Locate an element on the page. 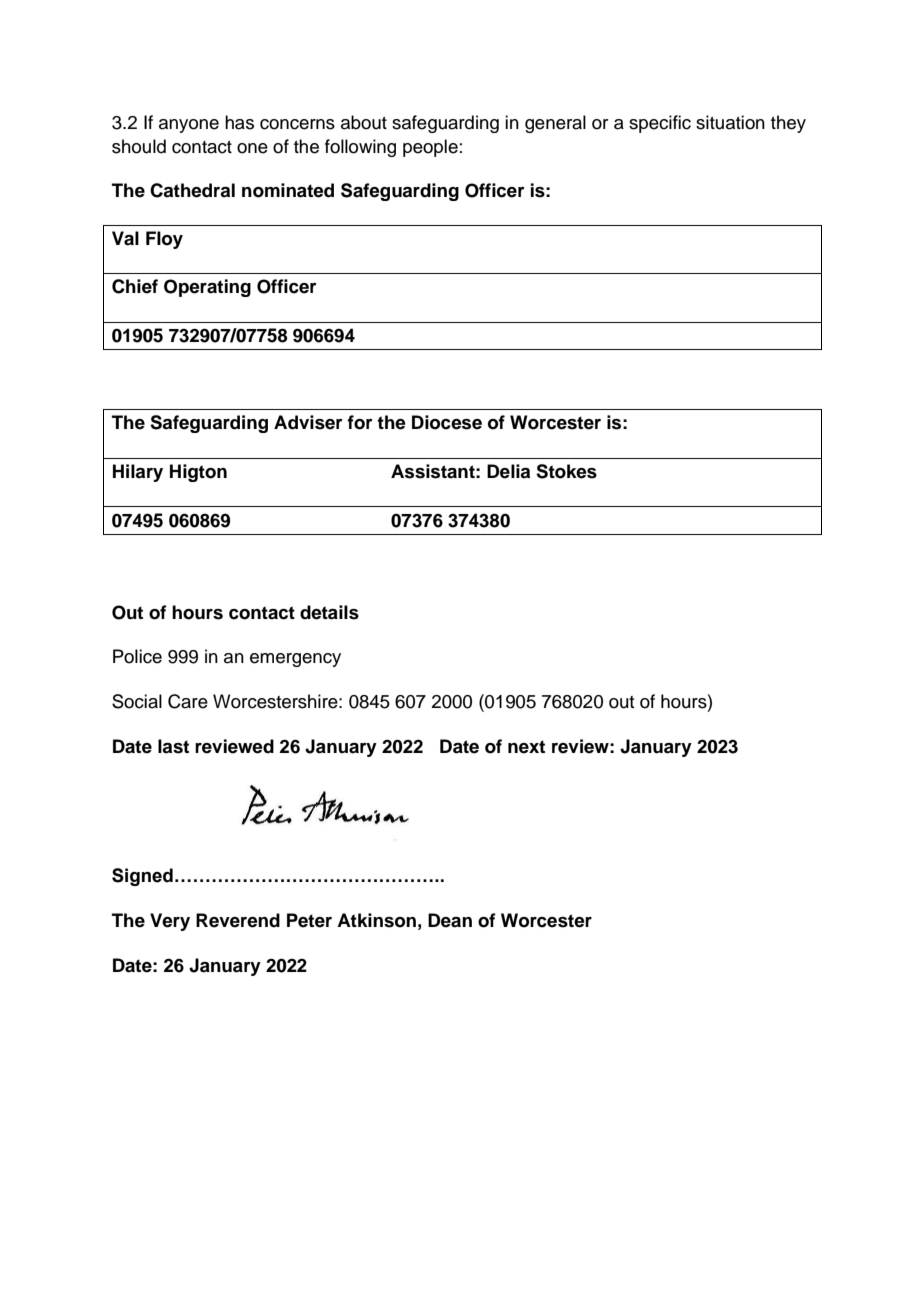 The image size is (924, 1308). Adviser is located at coordinates (308, 422).
